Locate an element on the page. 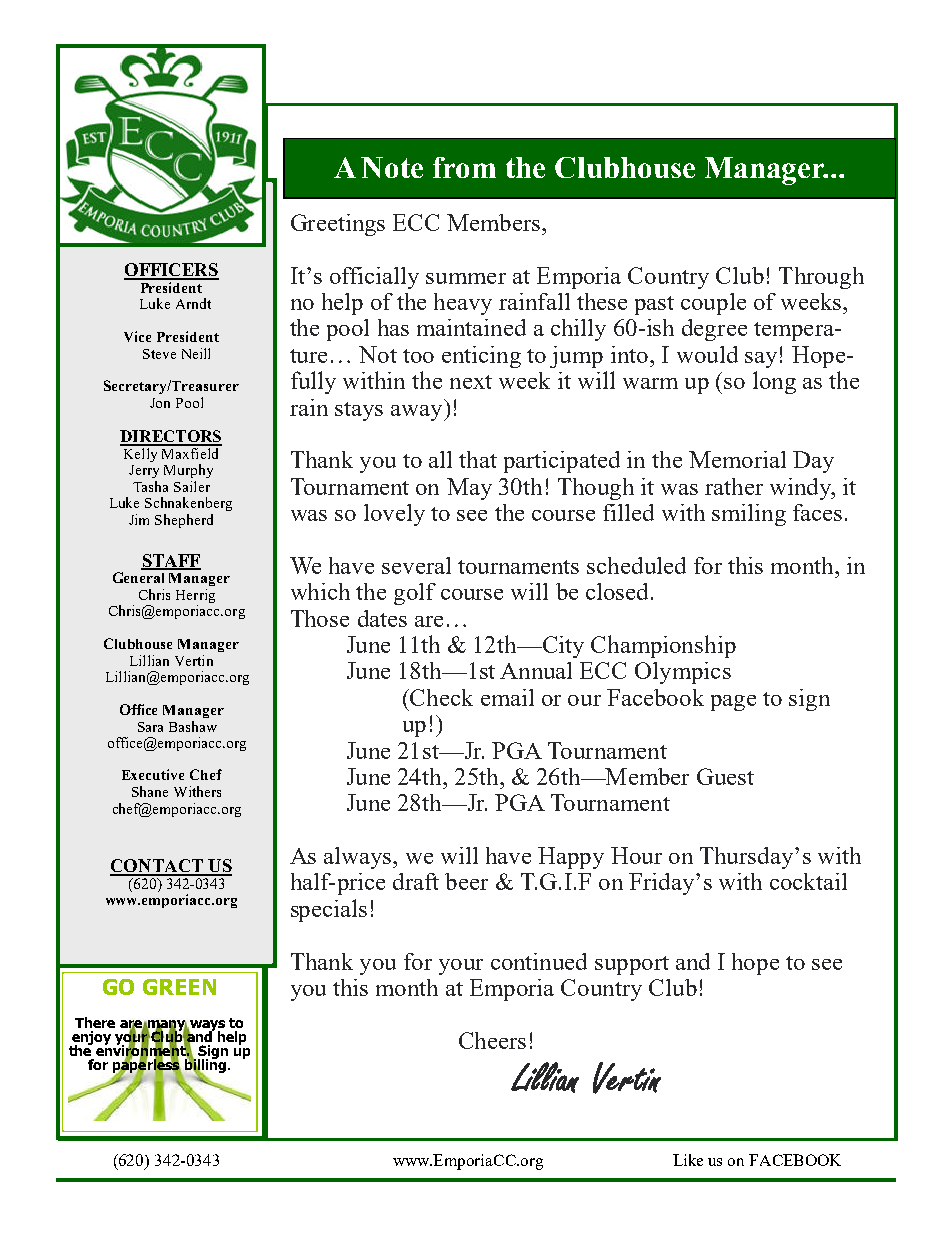  cocktail is located at coordinates (808, 881).
